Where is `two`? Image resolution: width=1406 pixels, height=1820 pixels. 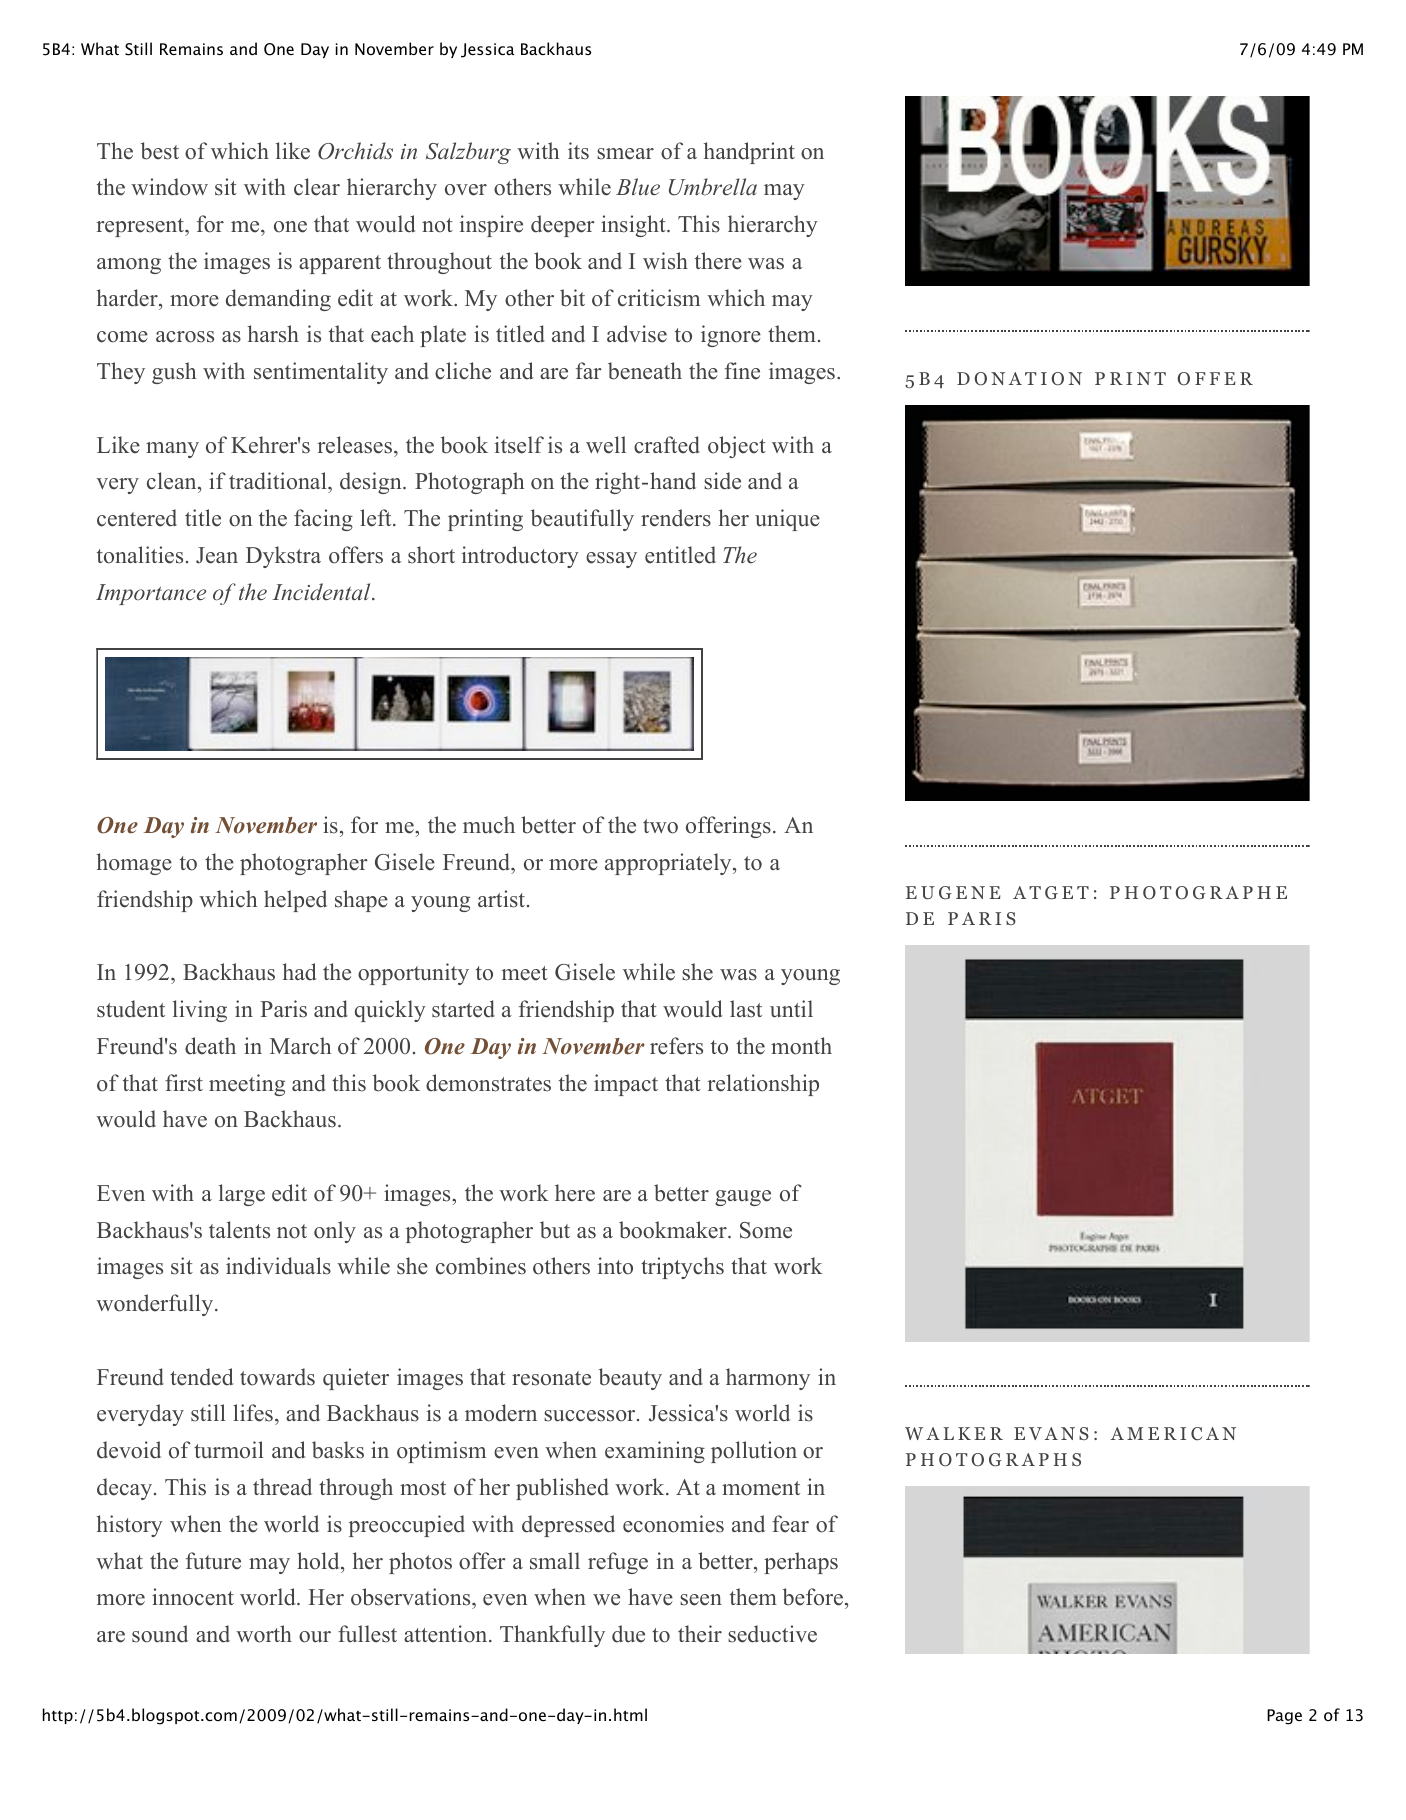
two is located at coordinates (660, 826).
